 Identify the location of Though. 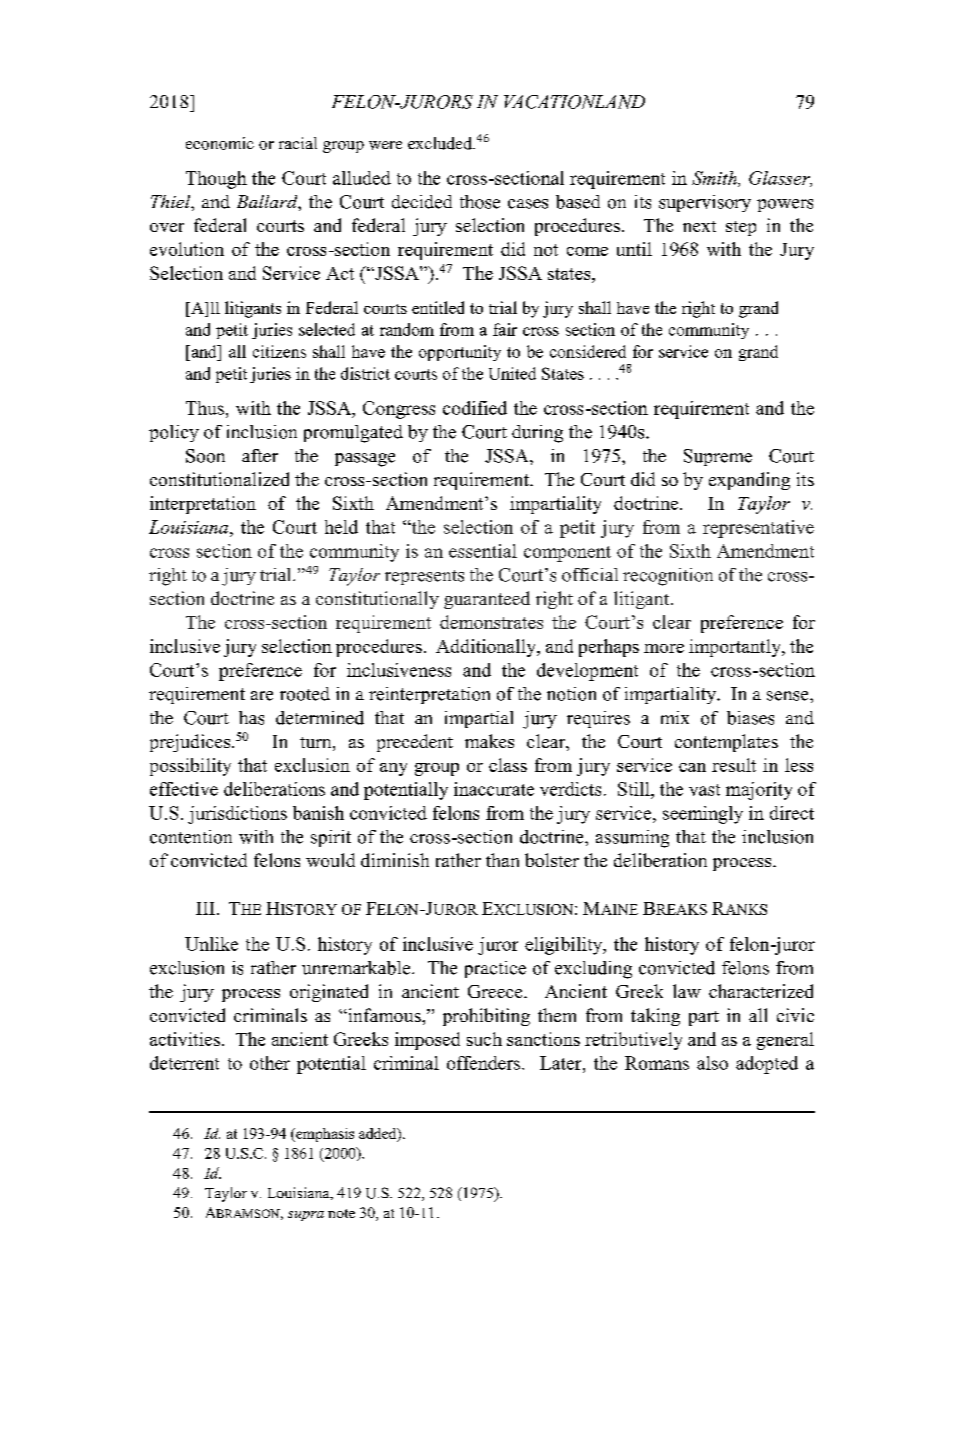
(216, 180).
